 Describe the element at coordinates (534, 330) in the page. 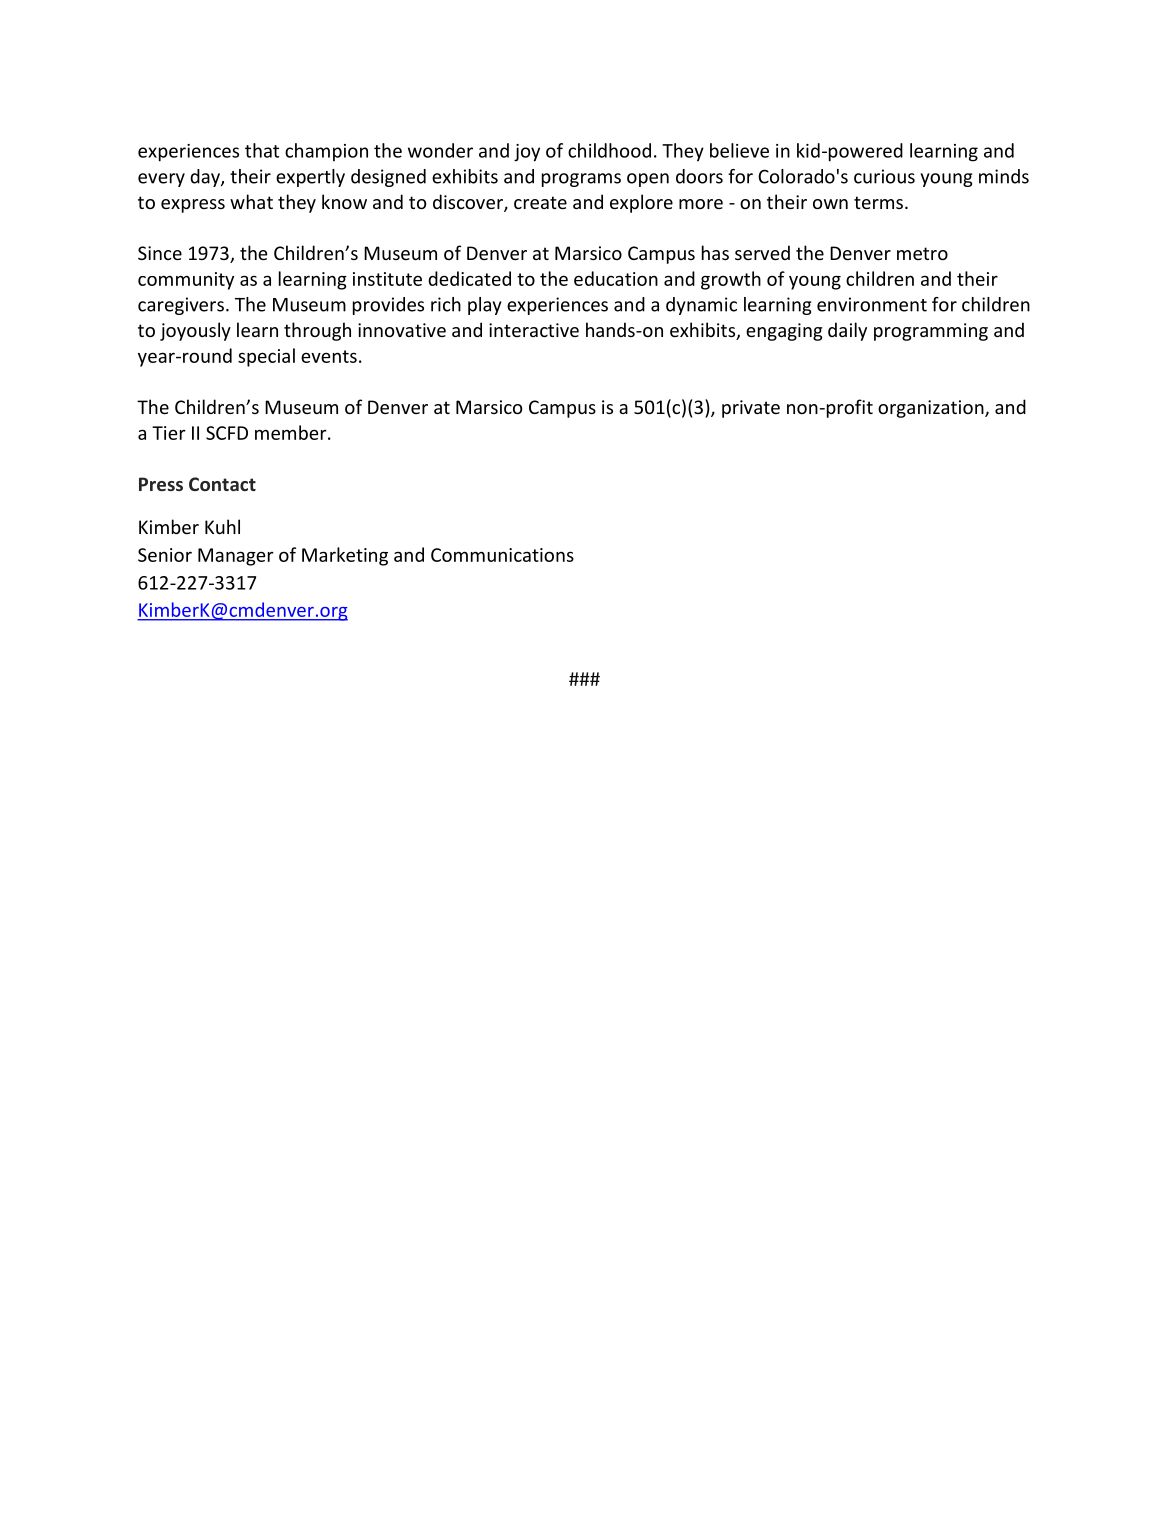

I see `interactive` at that location.
